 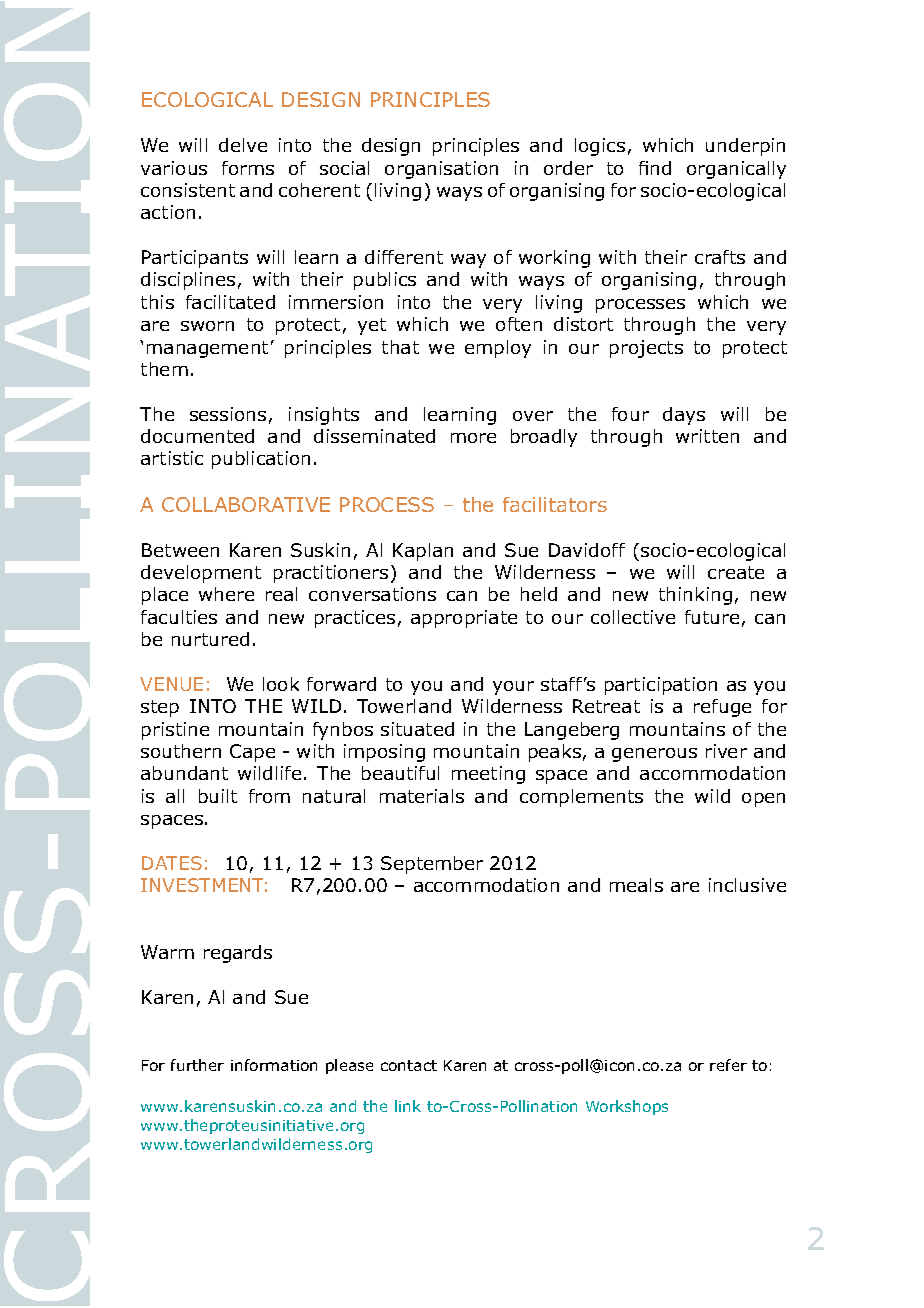 What do you see at coordinates (230, 302) in the image?
I see `facilitated` at bounding box center [230, 302].
